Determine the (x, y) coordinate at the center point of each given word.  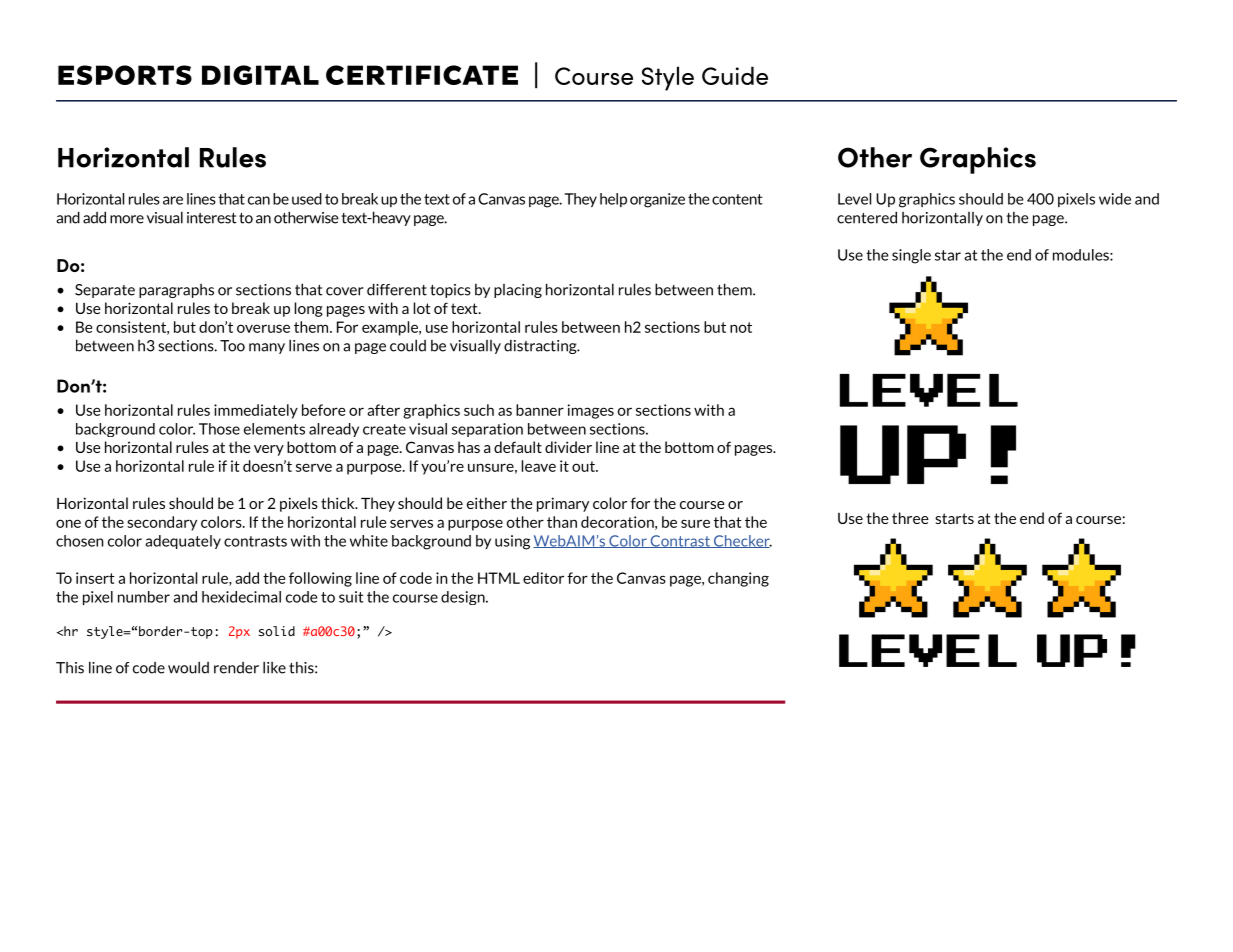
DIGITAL (260, 75)
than (562, 522)
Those (219, 429)
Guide (735, 75)
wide (1115, 199)
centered (867, 217)
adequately (183, 542)
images (591, 411)
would (188, 667)
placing (518, 291)
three (910, 518)
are (173, 200)
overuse (263, 328)
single (911, 256)
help (613, 200)
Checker (741, 541)
